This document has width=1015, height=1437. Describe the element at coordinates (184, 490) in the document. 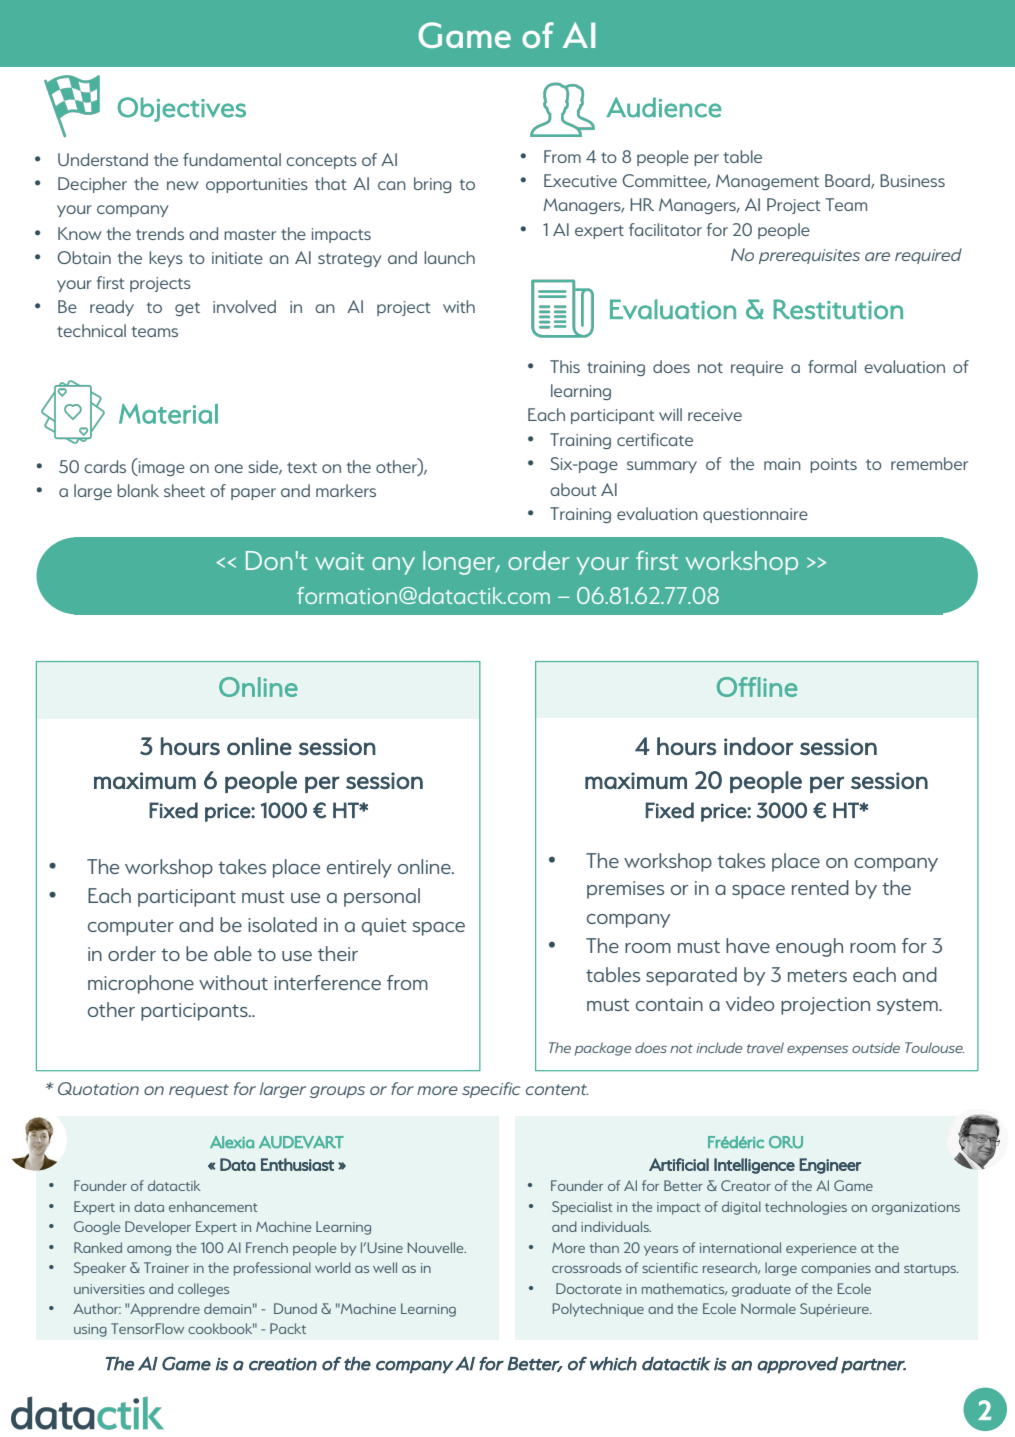

I see `sheet` at that location.
